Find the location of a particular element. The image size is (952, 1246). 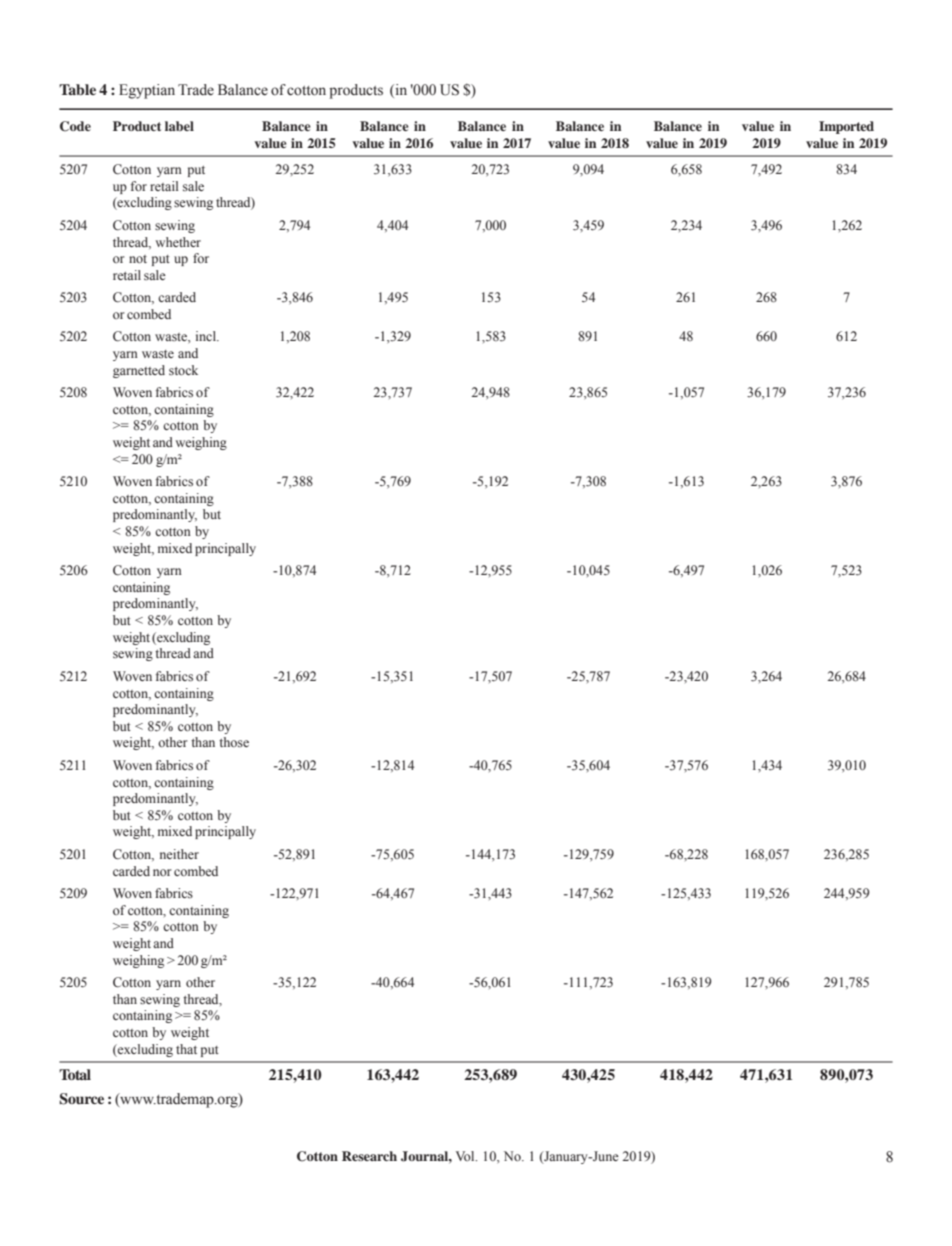

Egyptian is located at coordinates (147, 91).
